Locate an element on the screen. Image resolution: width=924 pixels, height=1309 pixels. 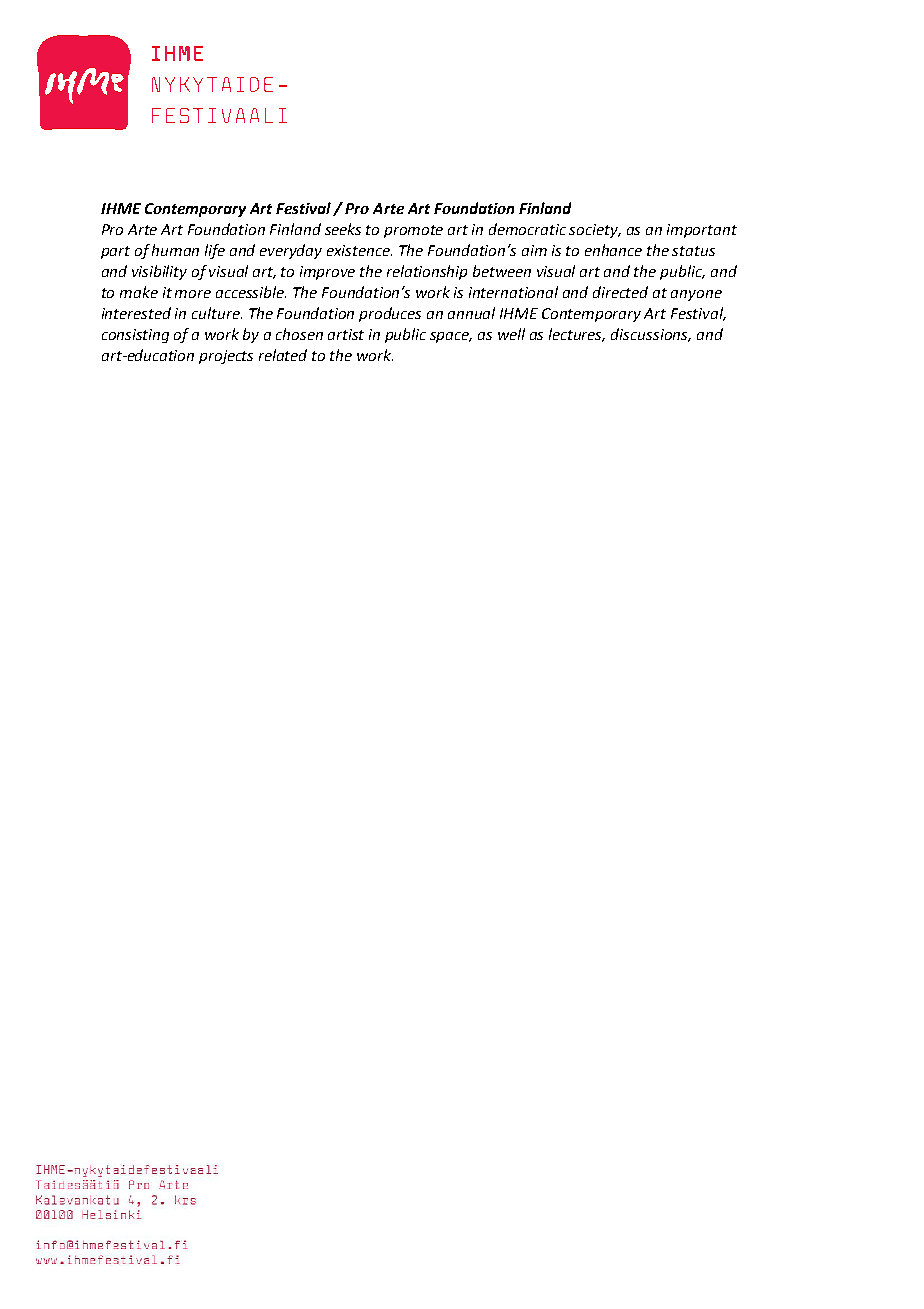
lectures is located at coordinates (577, 335).
